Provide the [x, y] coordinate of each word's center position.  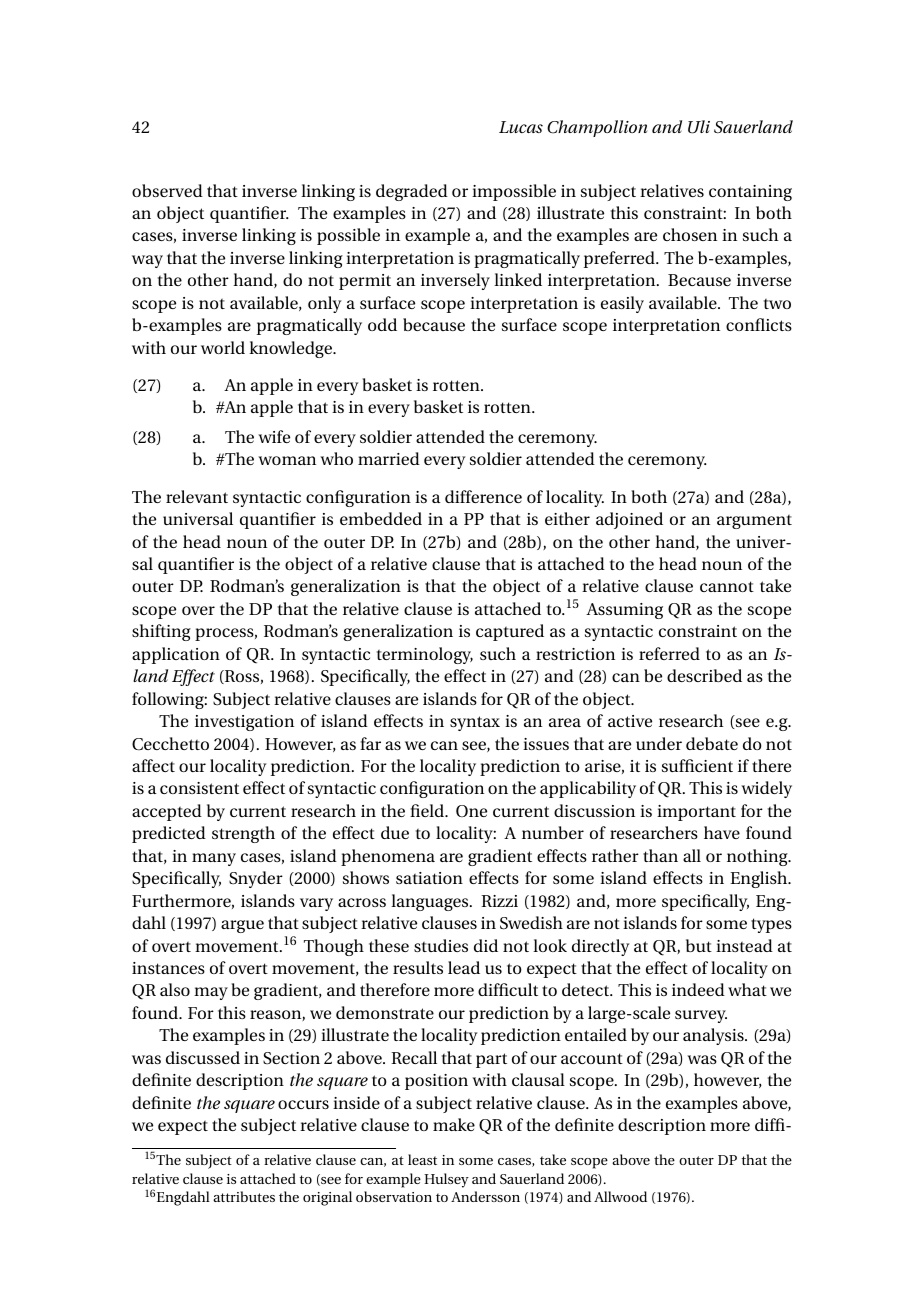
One [471, 811]
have [722, 832]
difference [483, 496]
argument [754, 522]
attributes [244, 1196]
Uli [699, 127]
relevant [197, 496]
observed [167, 190]
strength [243, 834]
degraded [412, 192]
